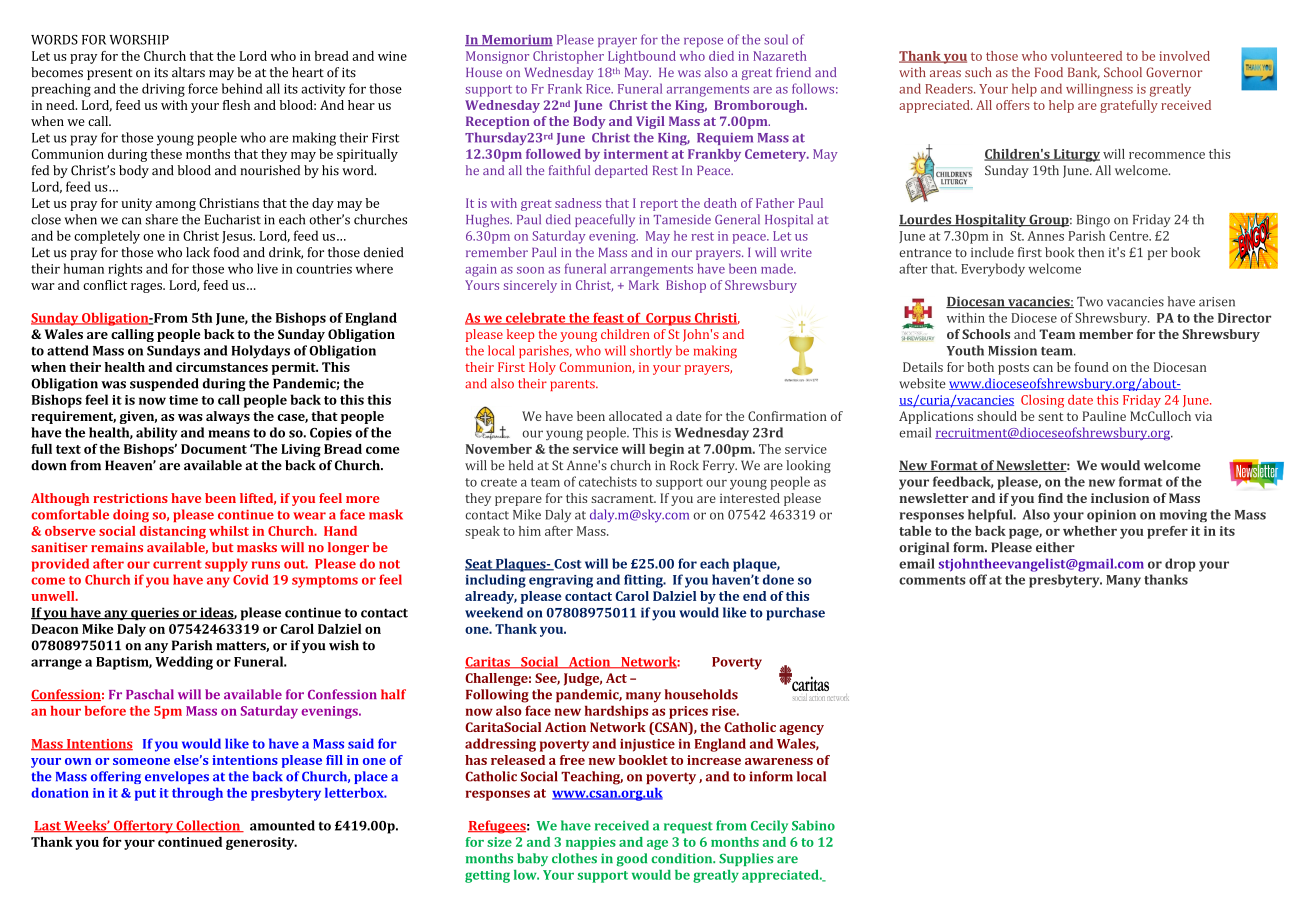 Image resolution: width=1308 pixels, height=924 pixels. I want to click on altars, so click(188, 72).
